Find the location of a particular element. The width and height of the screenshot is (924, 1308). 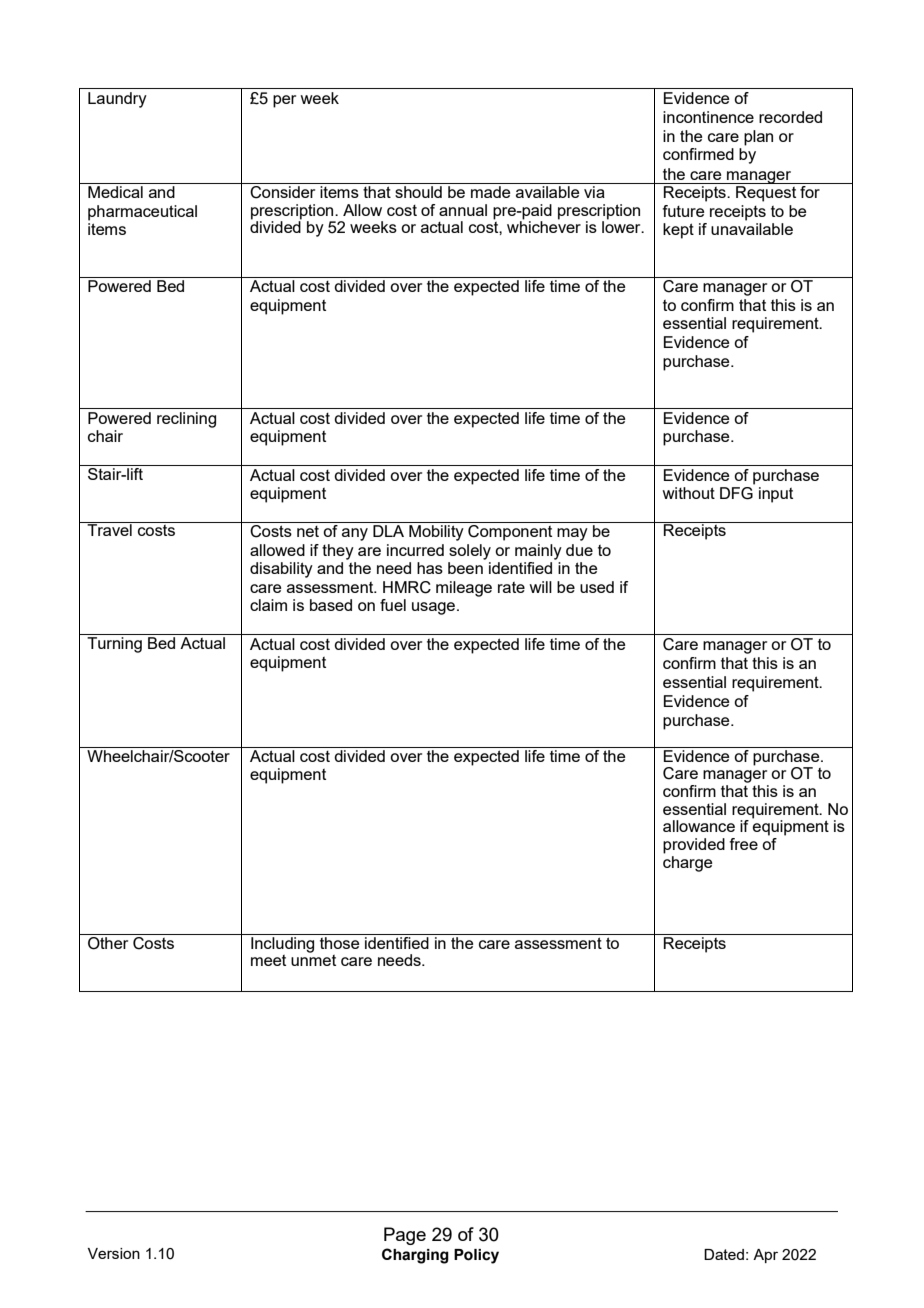

Policy is located at coordinates (476, 1256).
